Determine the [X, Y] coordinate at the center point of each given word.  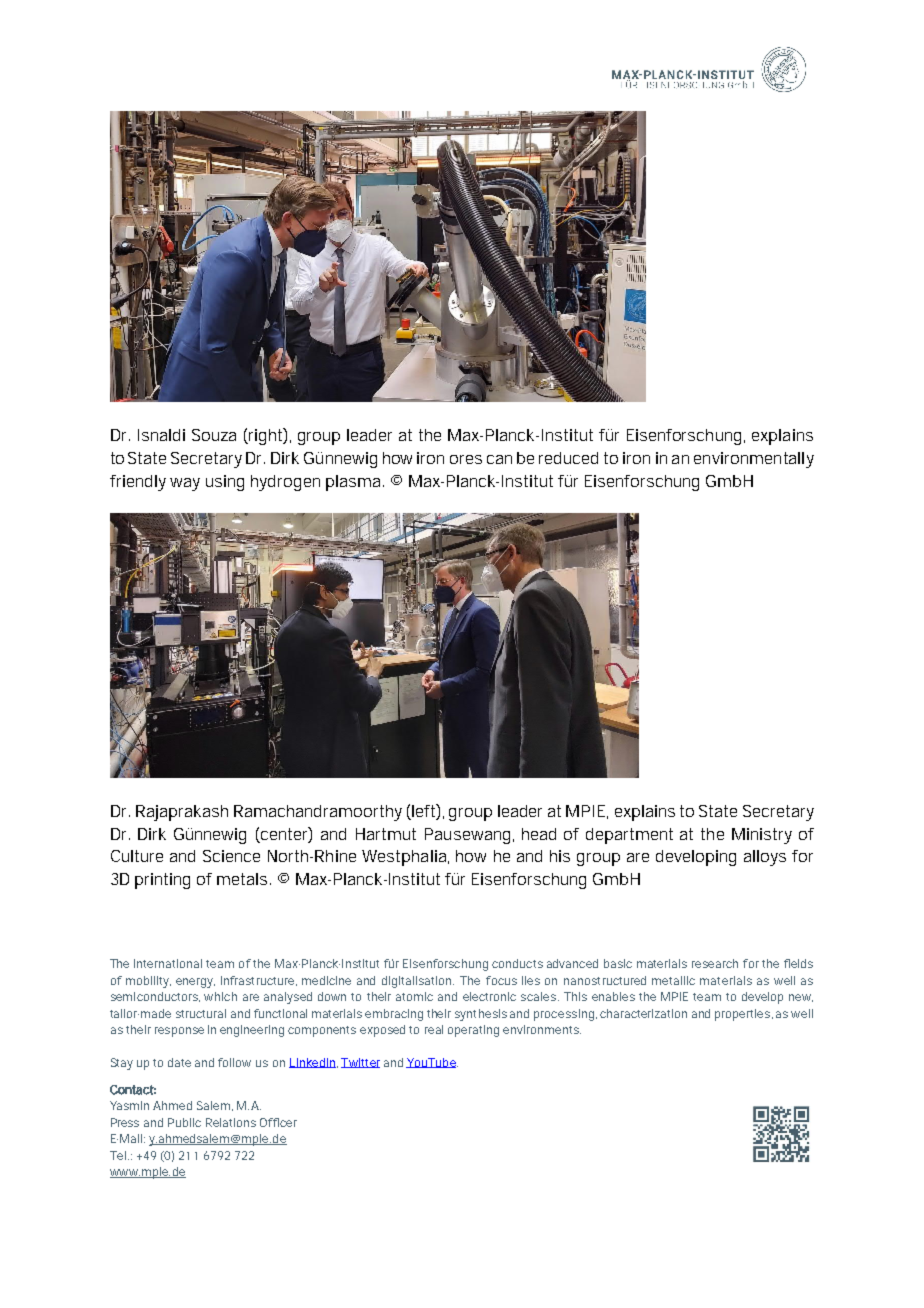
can [499, 459]
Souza [214, 435]
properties [744, 1015]
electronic [489, 996]
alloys [765, 858]
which [220, 996]
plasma [353, 483]
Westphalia [405, 858]
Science [231, 856]
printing [162, 881]
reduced [568, 458]
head [539, 834]
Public [184, 1122]
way [185, 484]
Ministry [762, 836]
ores [466, 459]
